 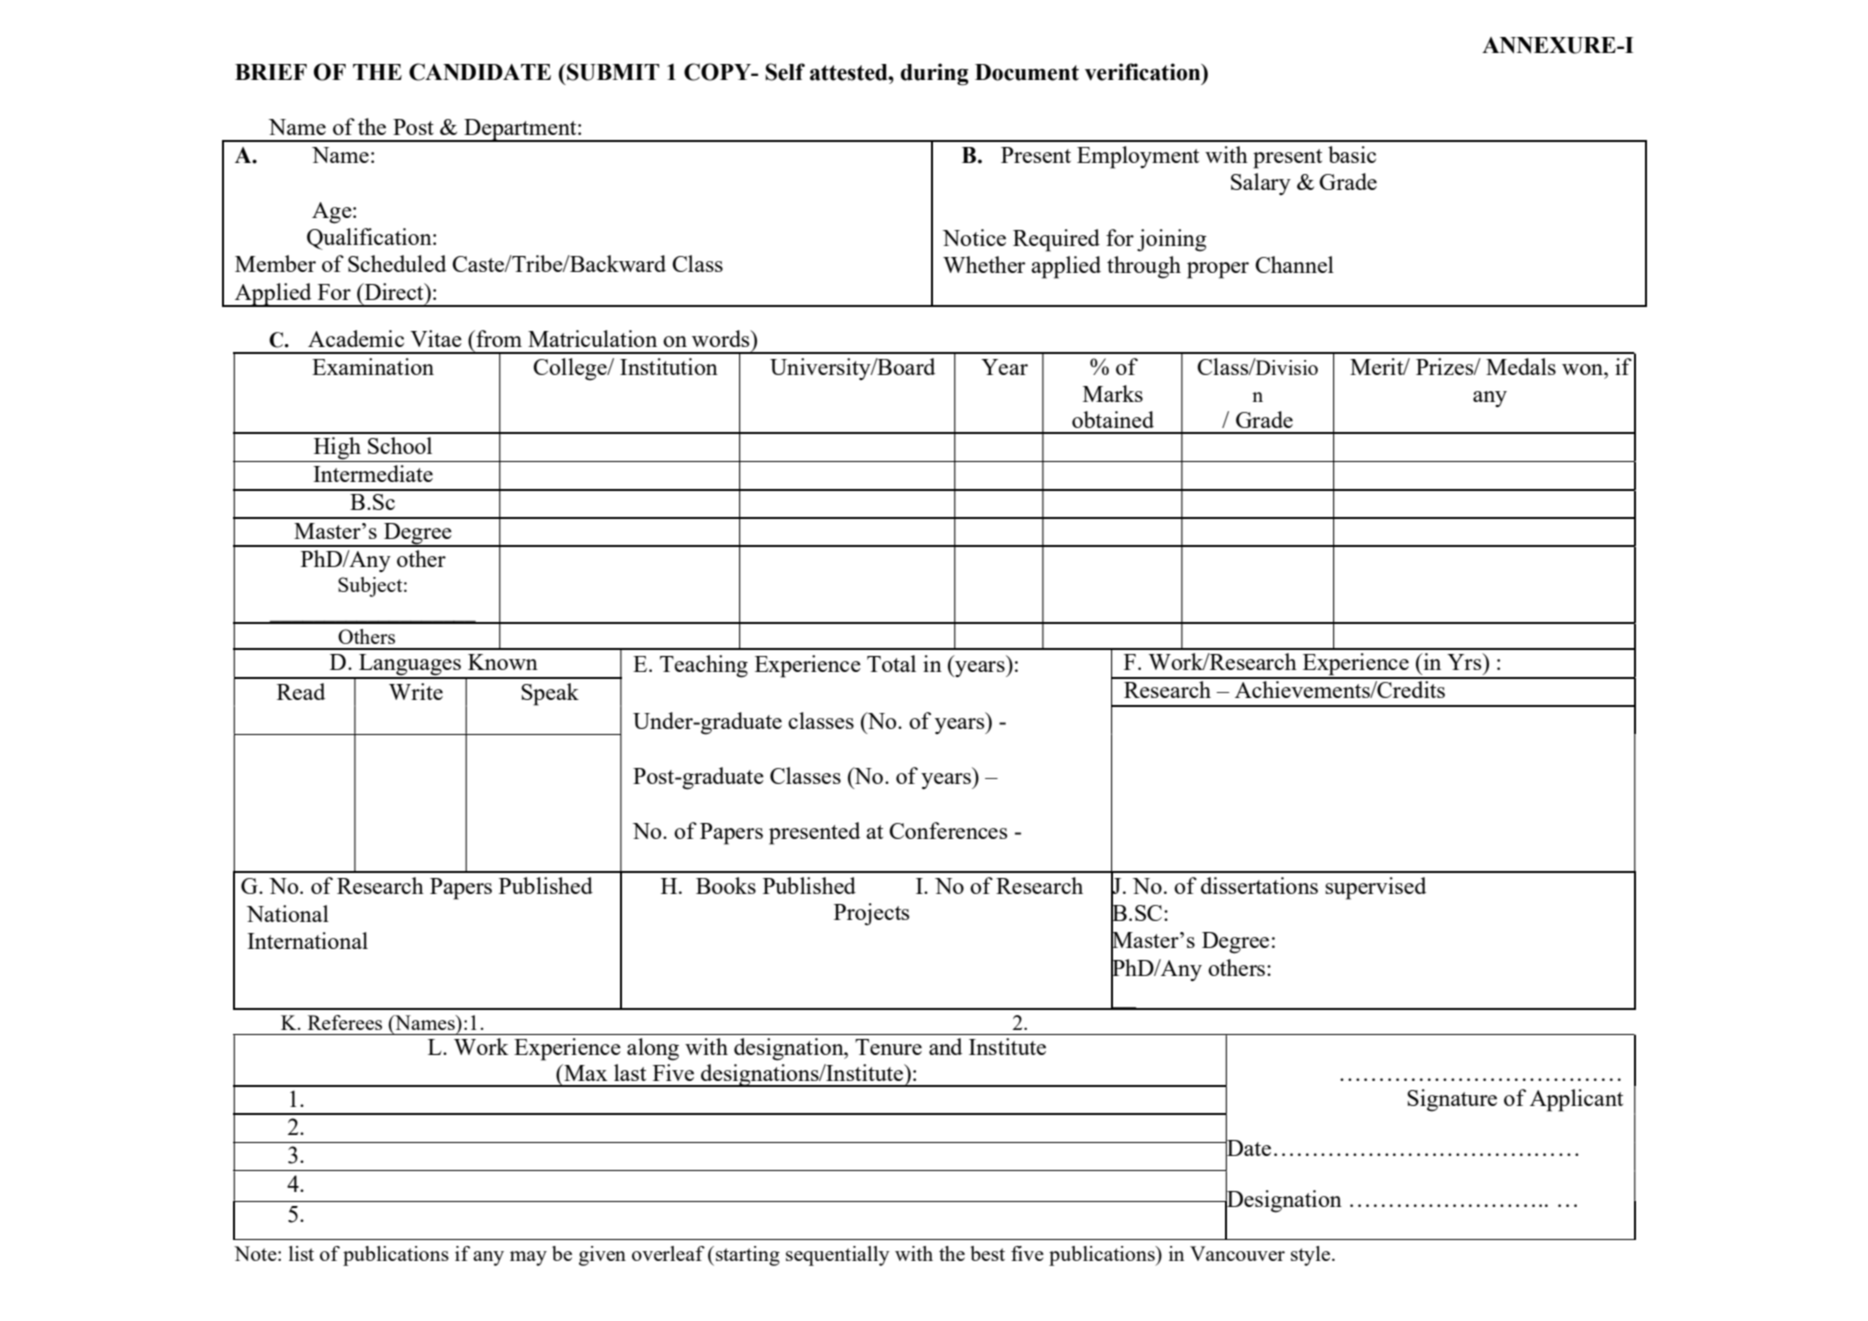 What do you see at coordinates (871, 914) in the screenshot?
I see `Projects` at bounding box center [871, 914].
